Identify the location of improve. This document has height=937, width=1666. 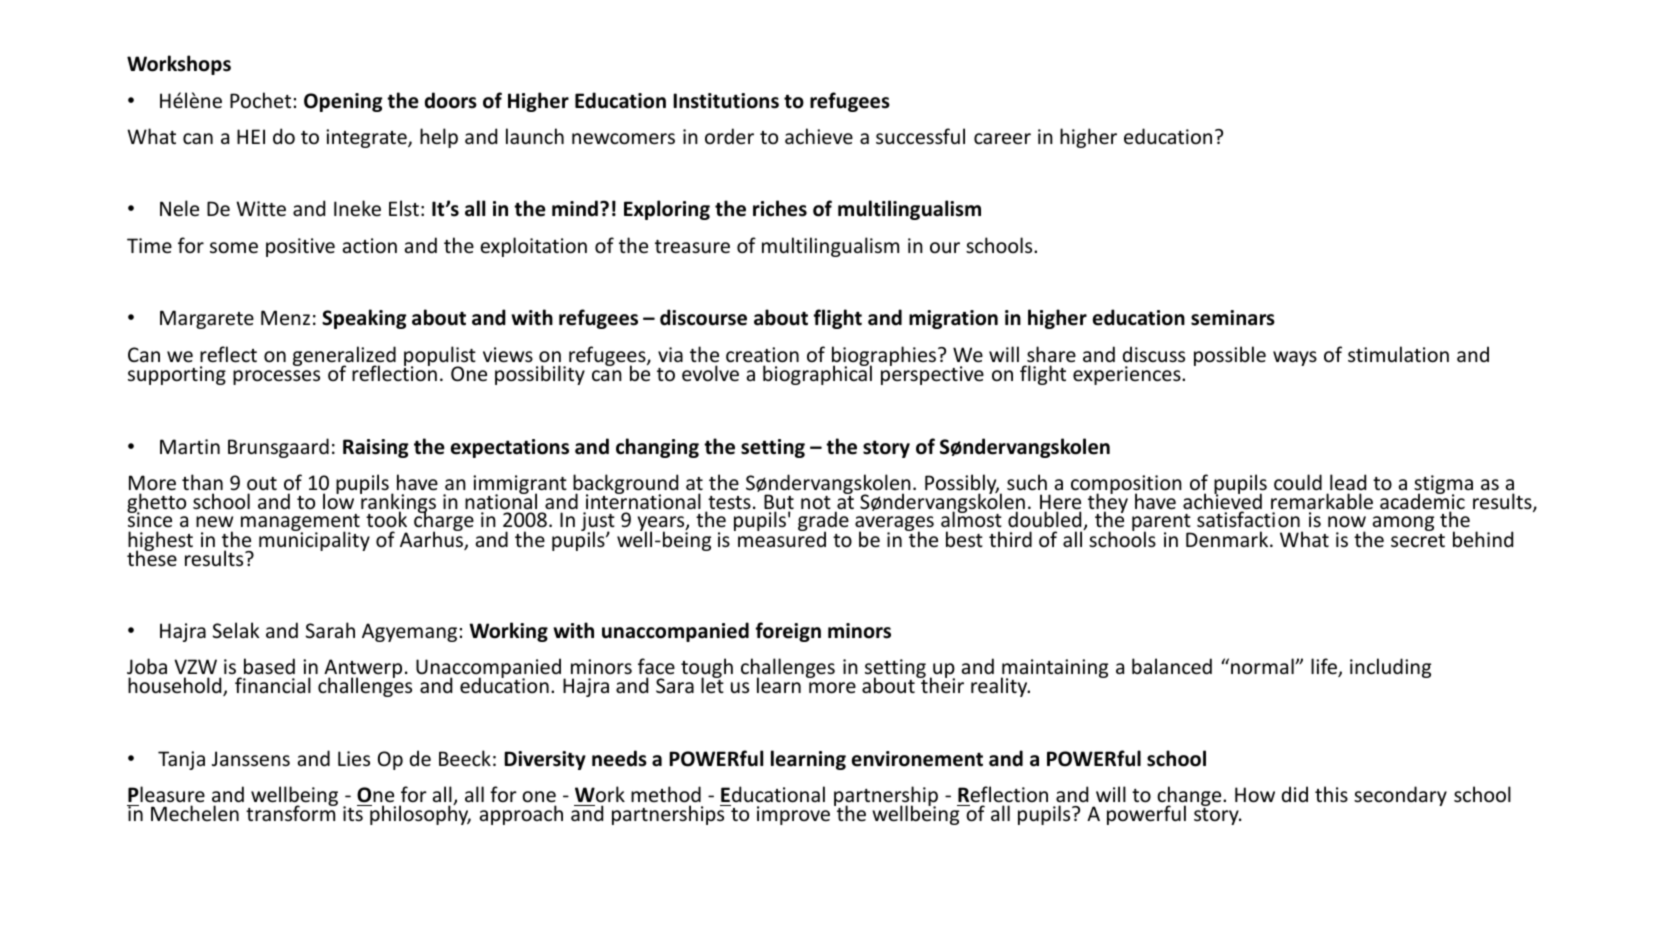
(793, 815).
